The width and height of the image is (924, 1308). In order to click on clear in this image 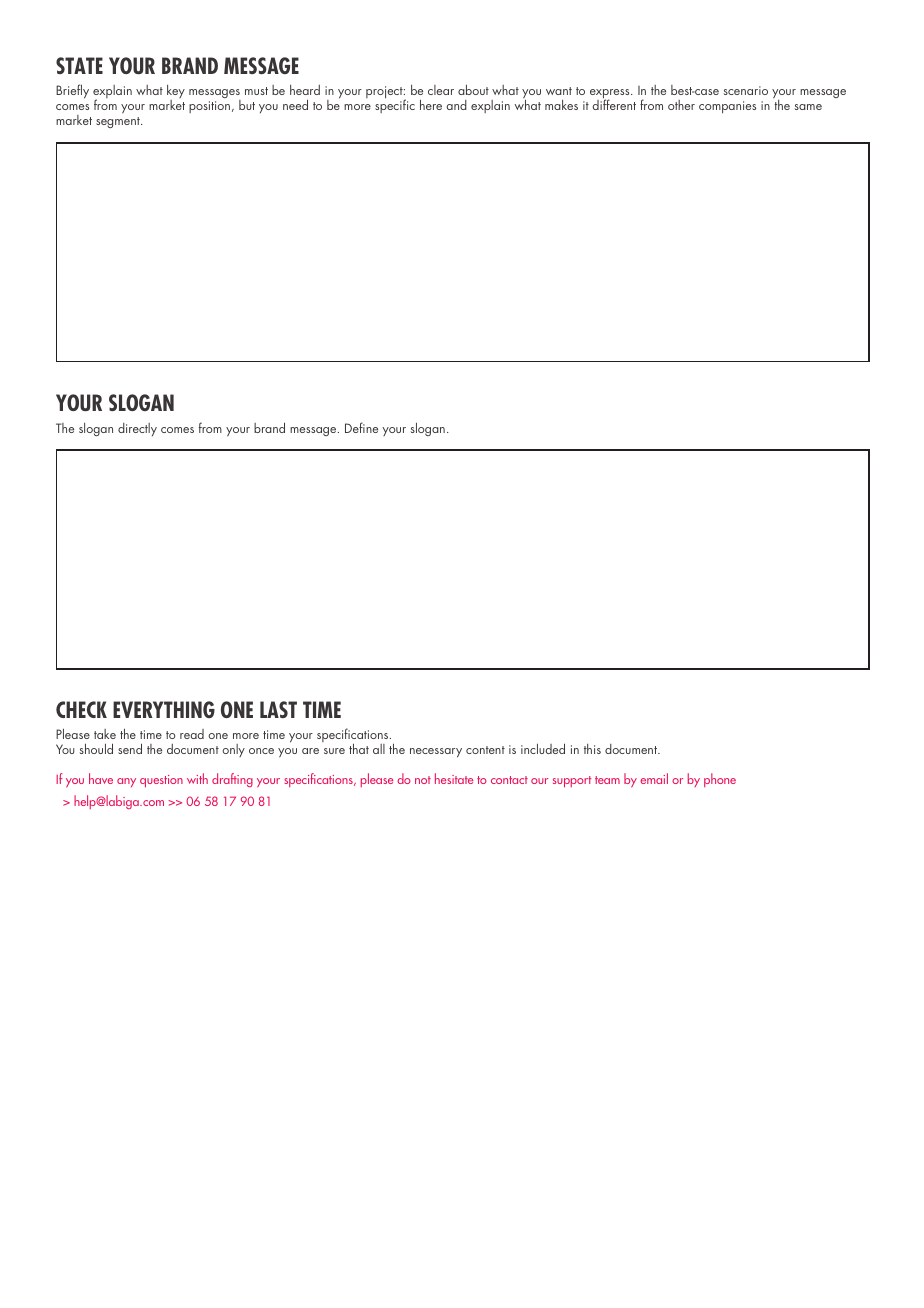, I will do `click(441, 90)`.
